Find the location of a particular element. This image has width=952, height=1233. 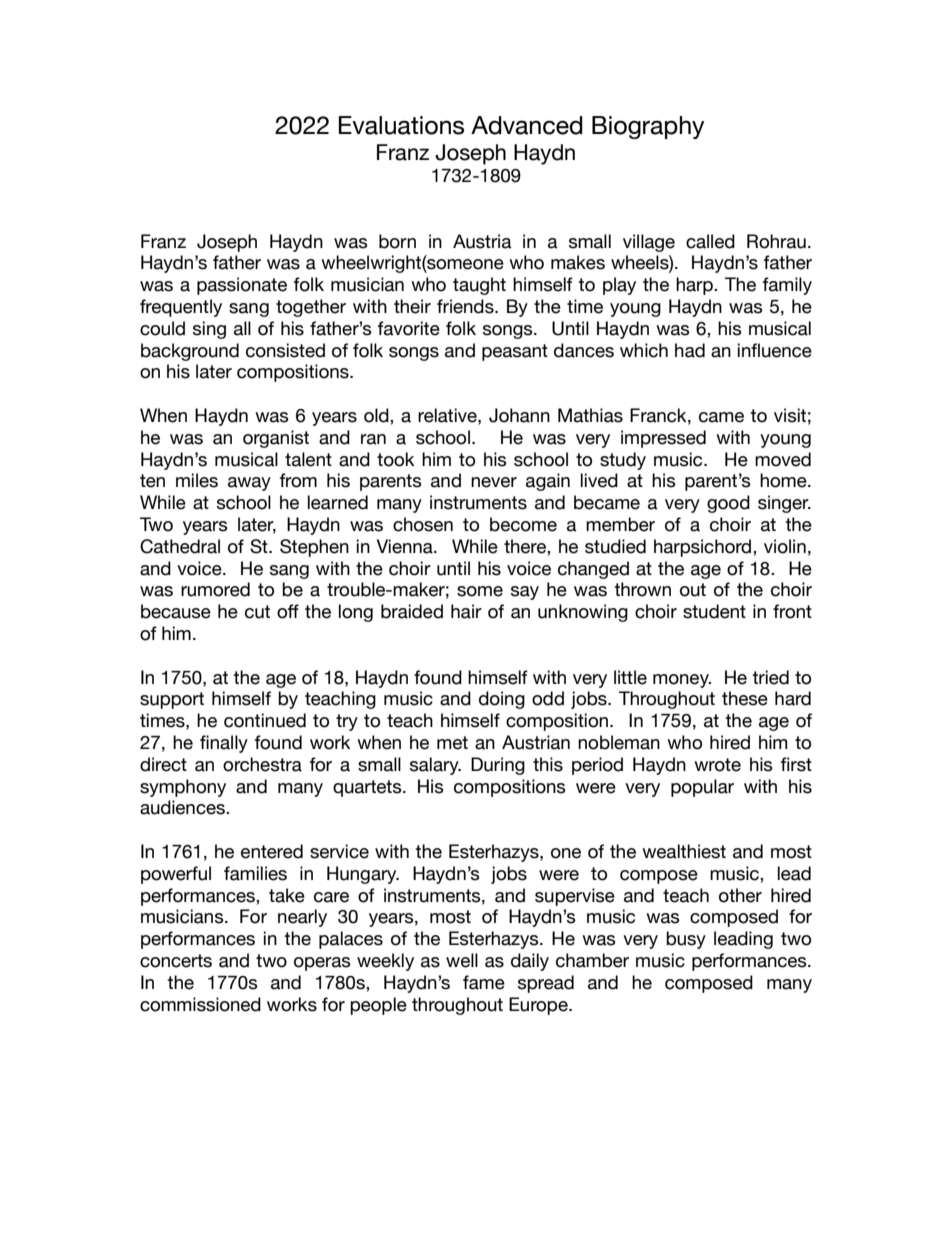

Biography is located at coordinates (648, 127).
